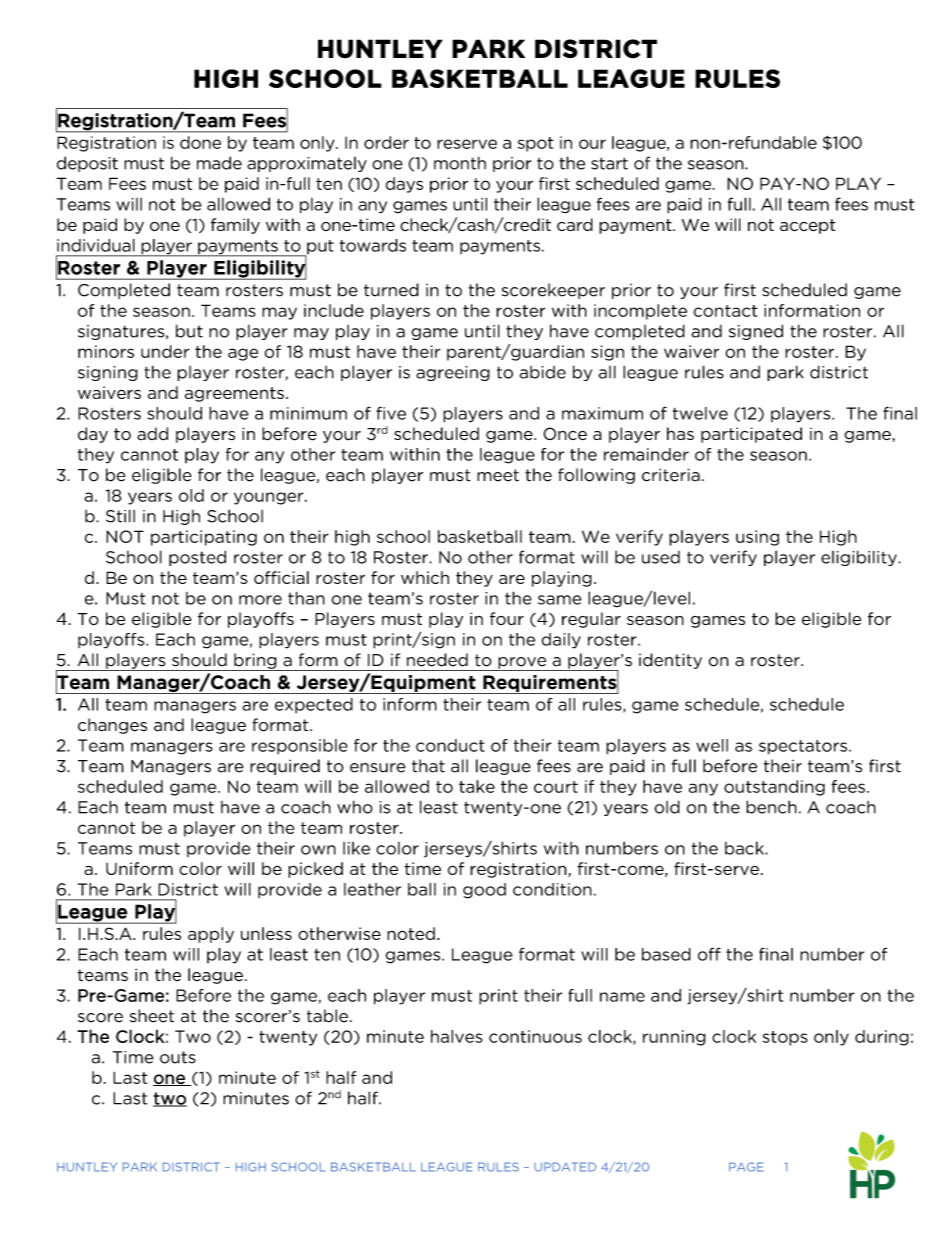 The image size is (952, 1233). Describe the element at coordinates (255, 662) in the screenshot. I see `bring` at that location.
